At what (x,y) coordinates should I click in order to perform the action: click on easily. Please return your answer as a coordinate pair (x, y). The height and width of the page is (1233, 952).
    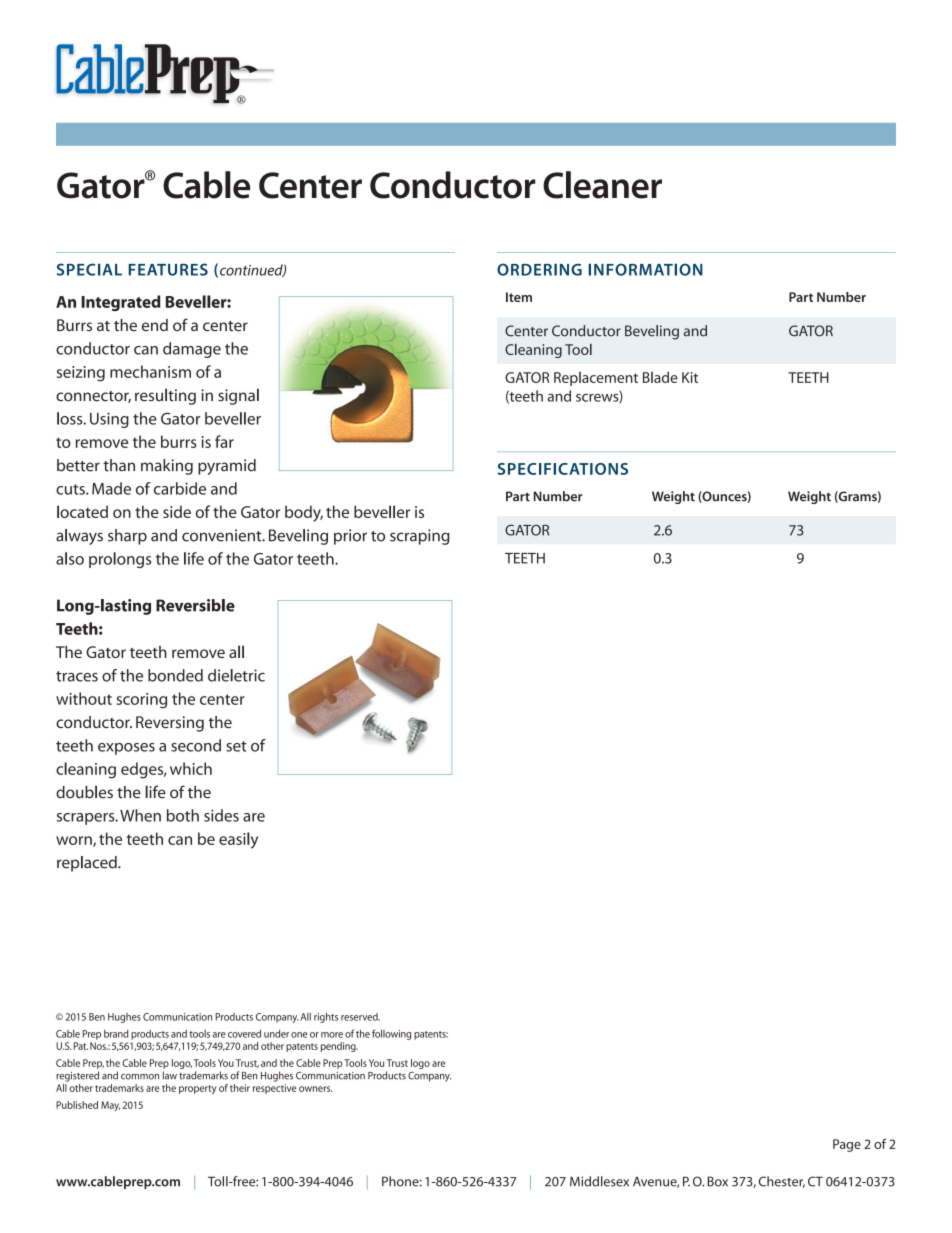
    Looking at the image, I should click on (238, 840).
